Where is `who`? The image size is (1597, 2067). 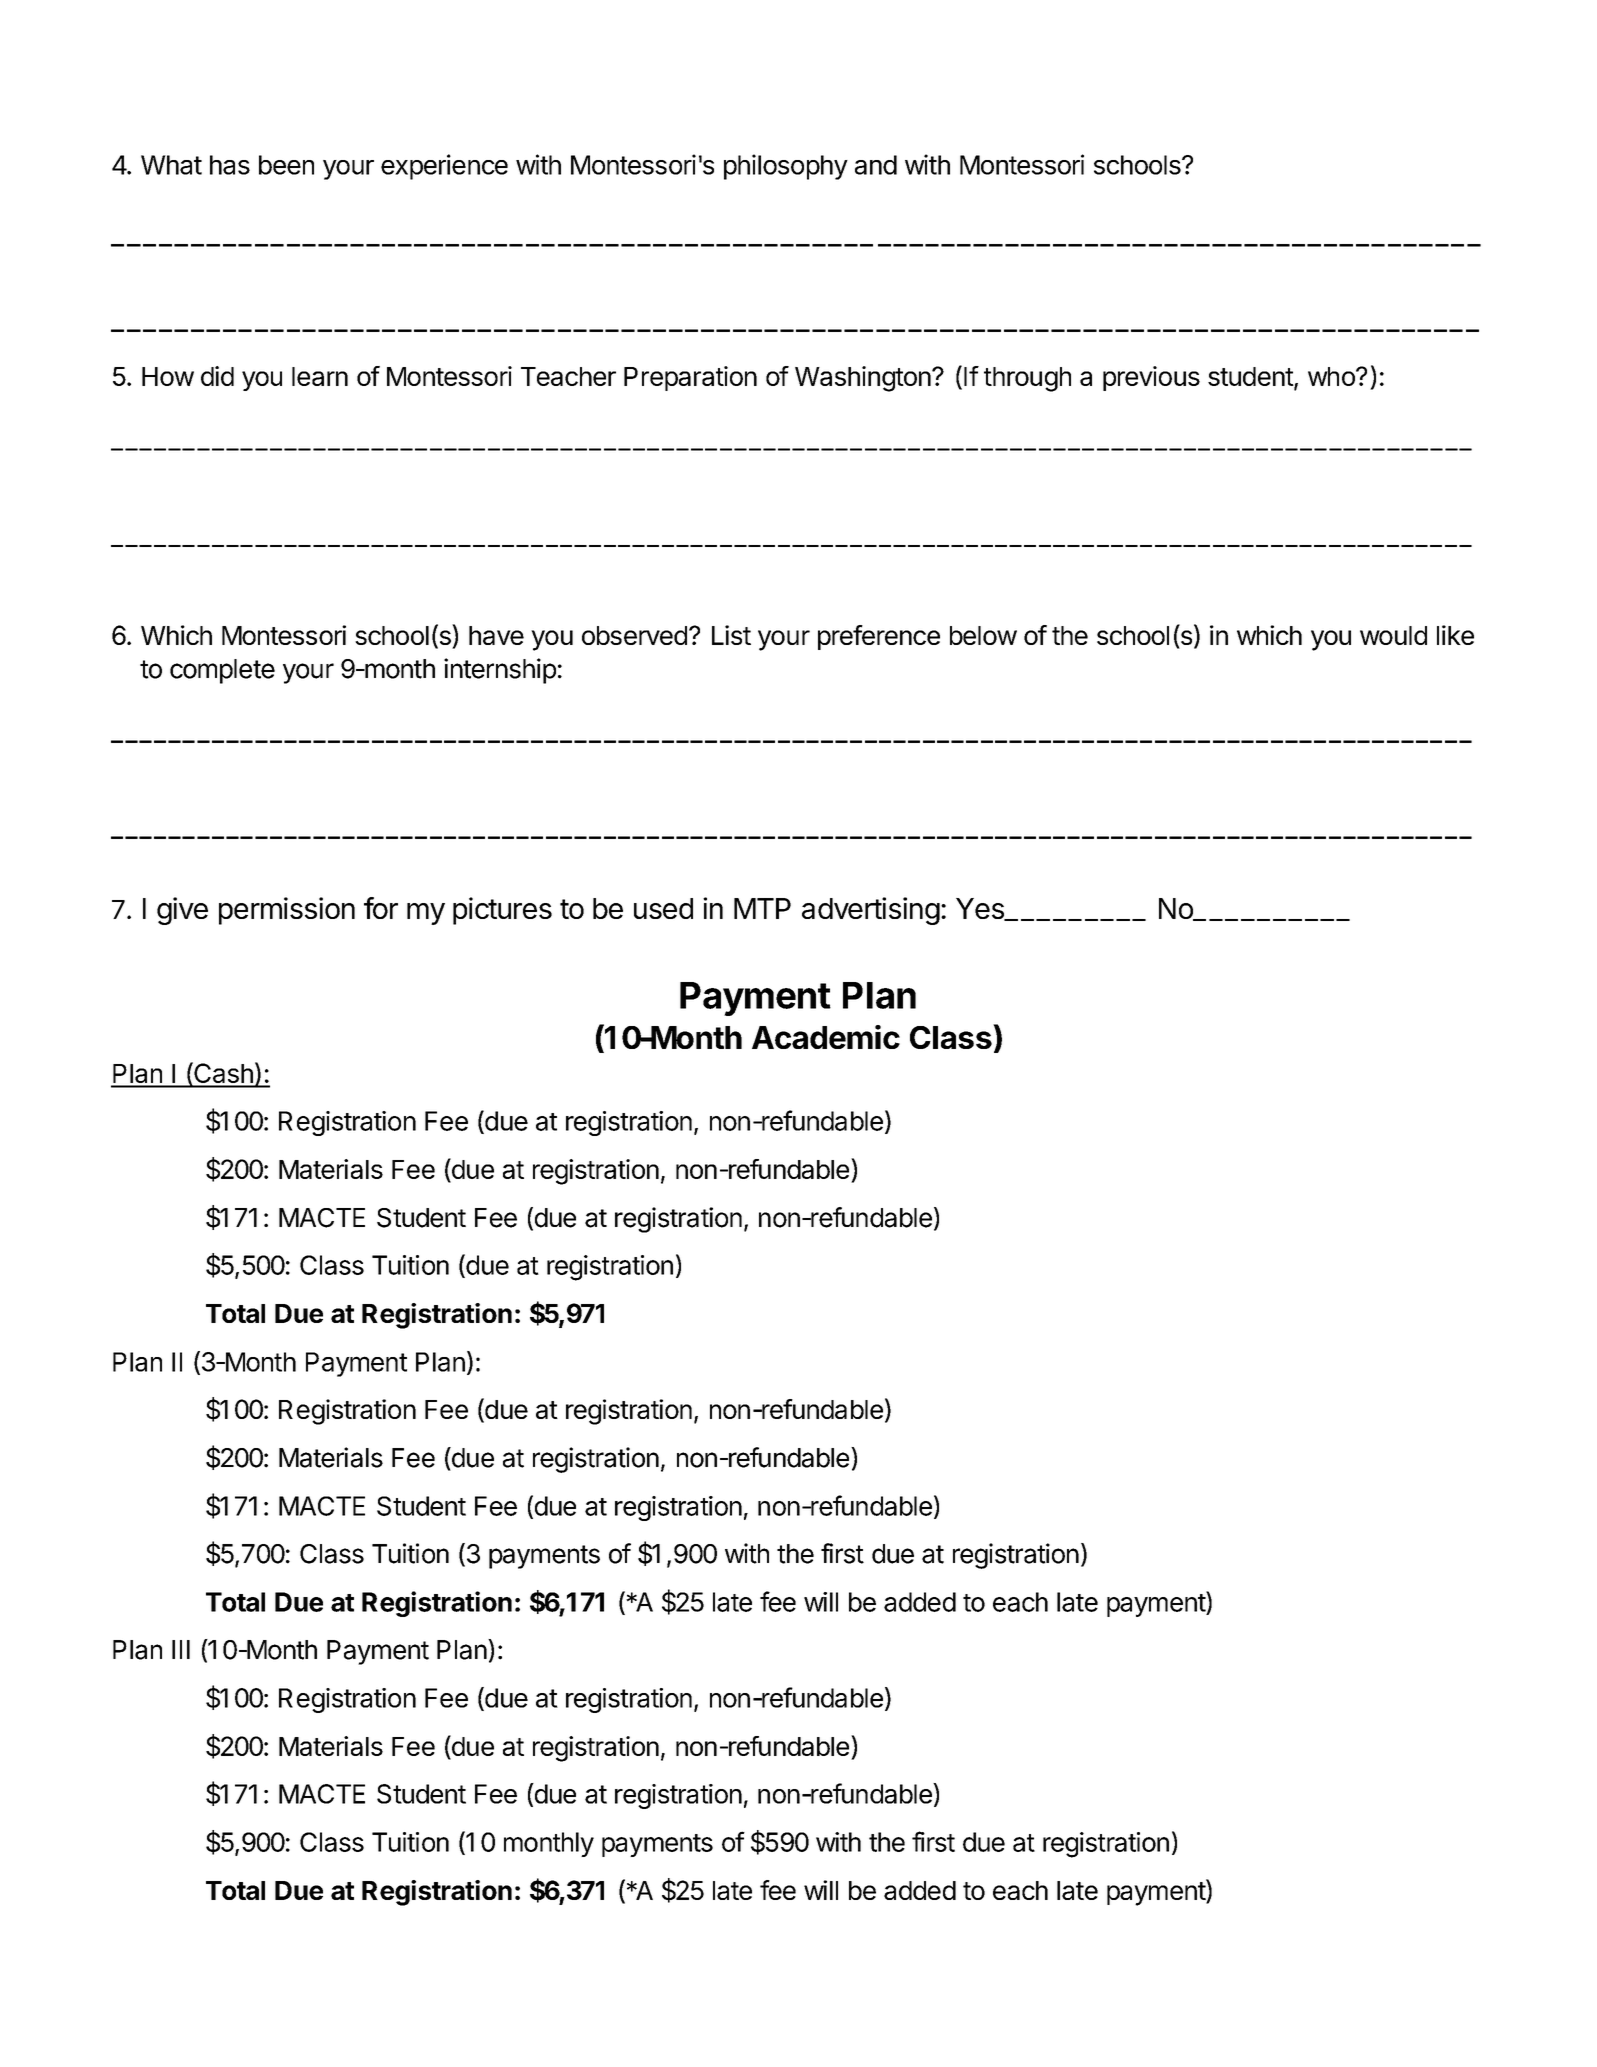
who is located at coordinates (1332, 376).
